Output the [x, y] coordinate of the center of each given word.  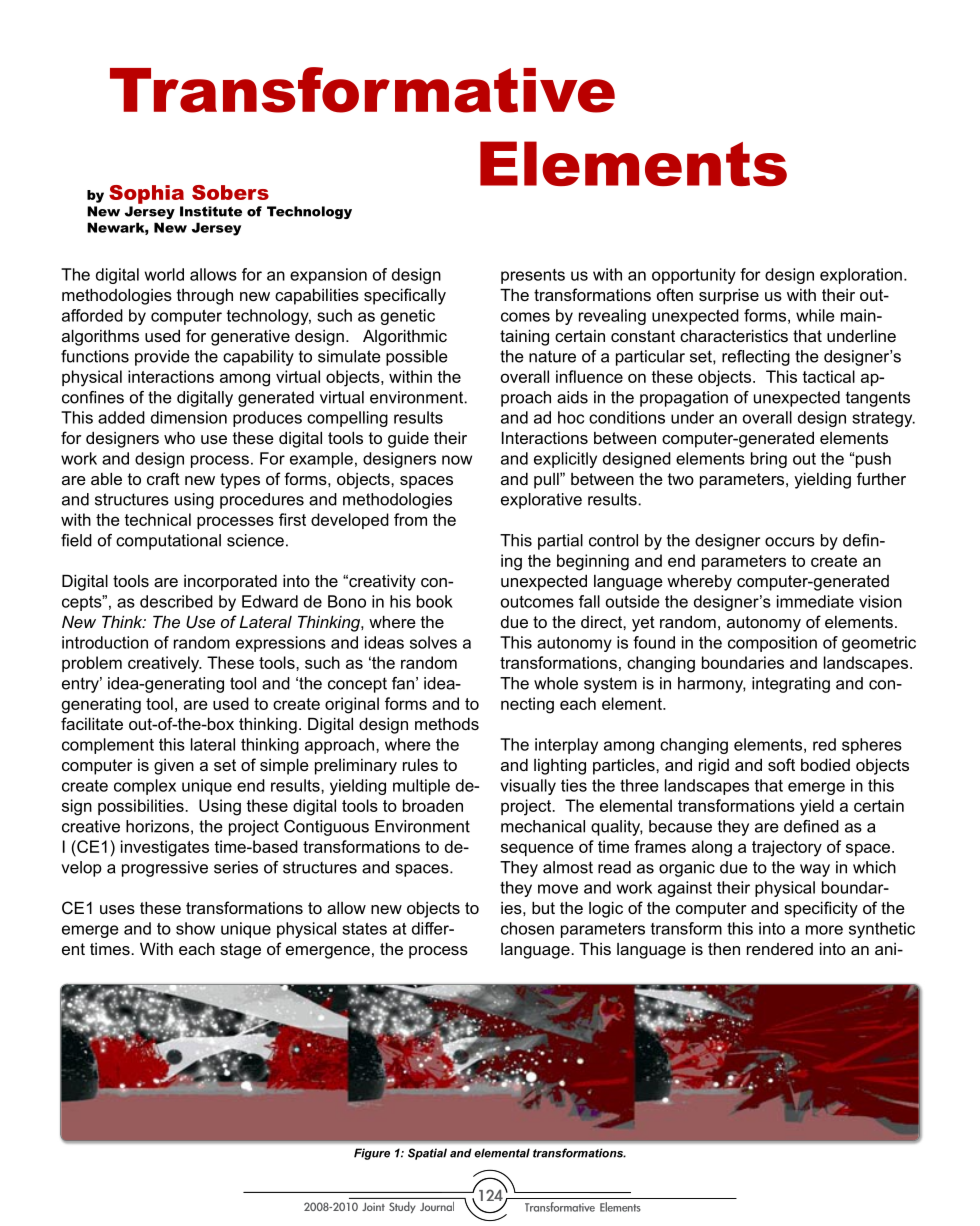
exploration [861, 276]
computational [168, 542]
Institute [211, 211]
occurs [790, 542]
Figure [372, 1154]
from [410, 519]
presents [533, 276]
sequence [537, 849]
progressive [165, 869]
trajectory [787, 848]
